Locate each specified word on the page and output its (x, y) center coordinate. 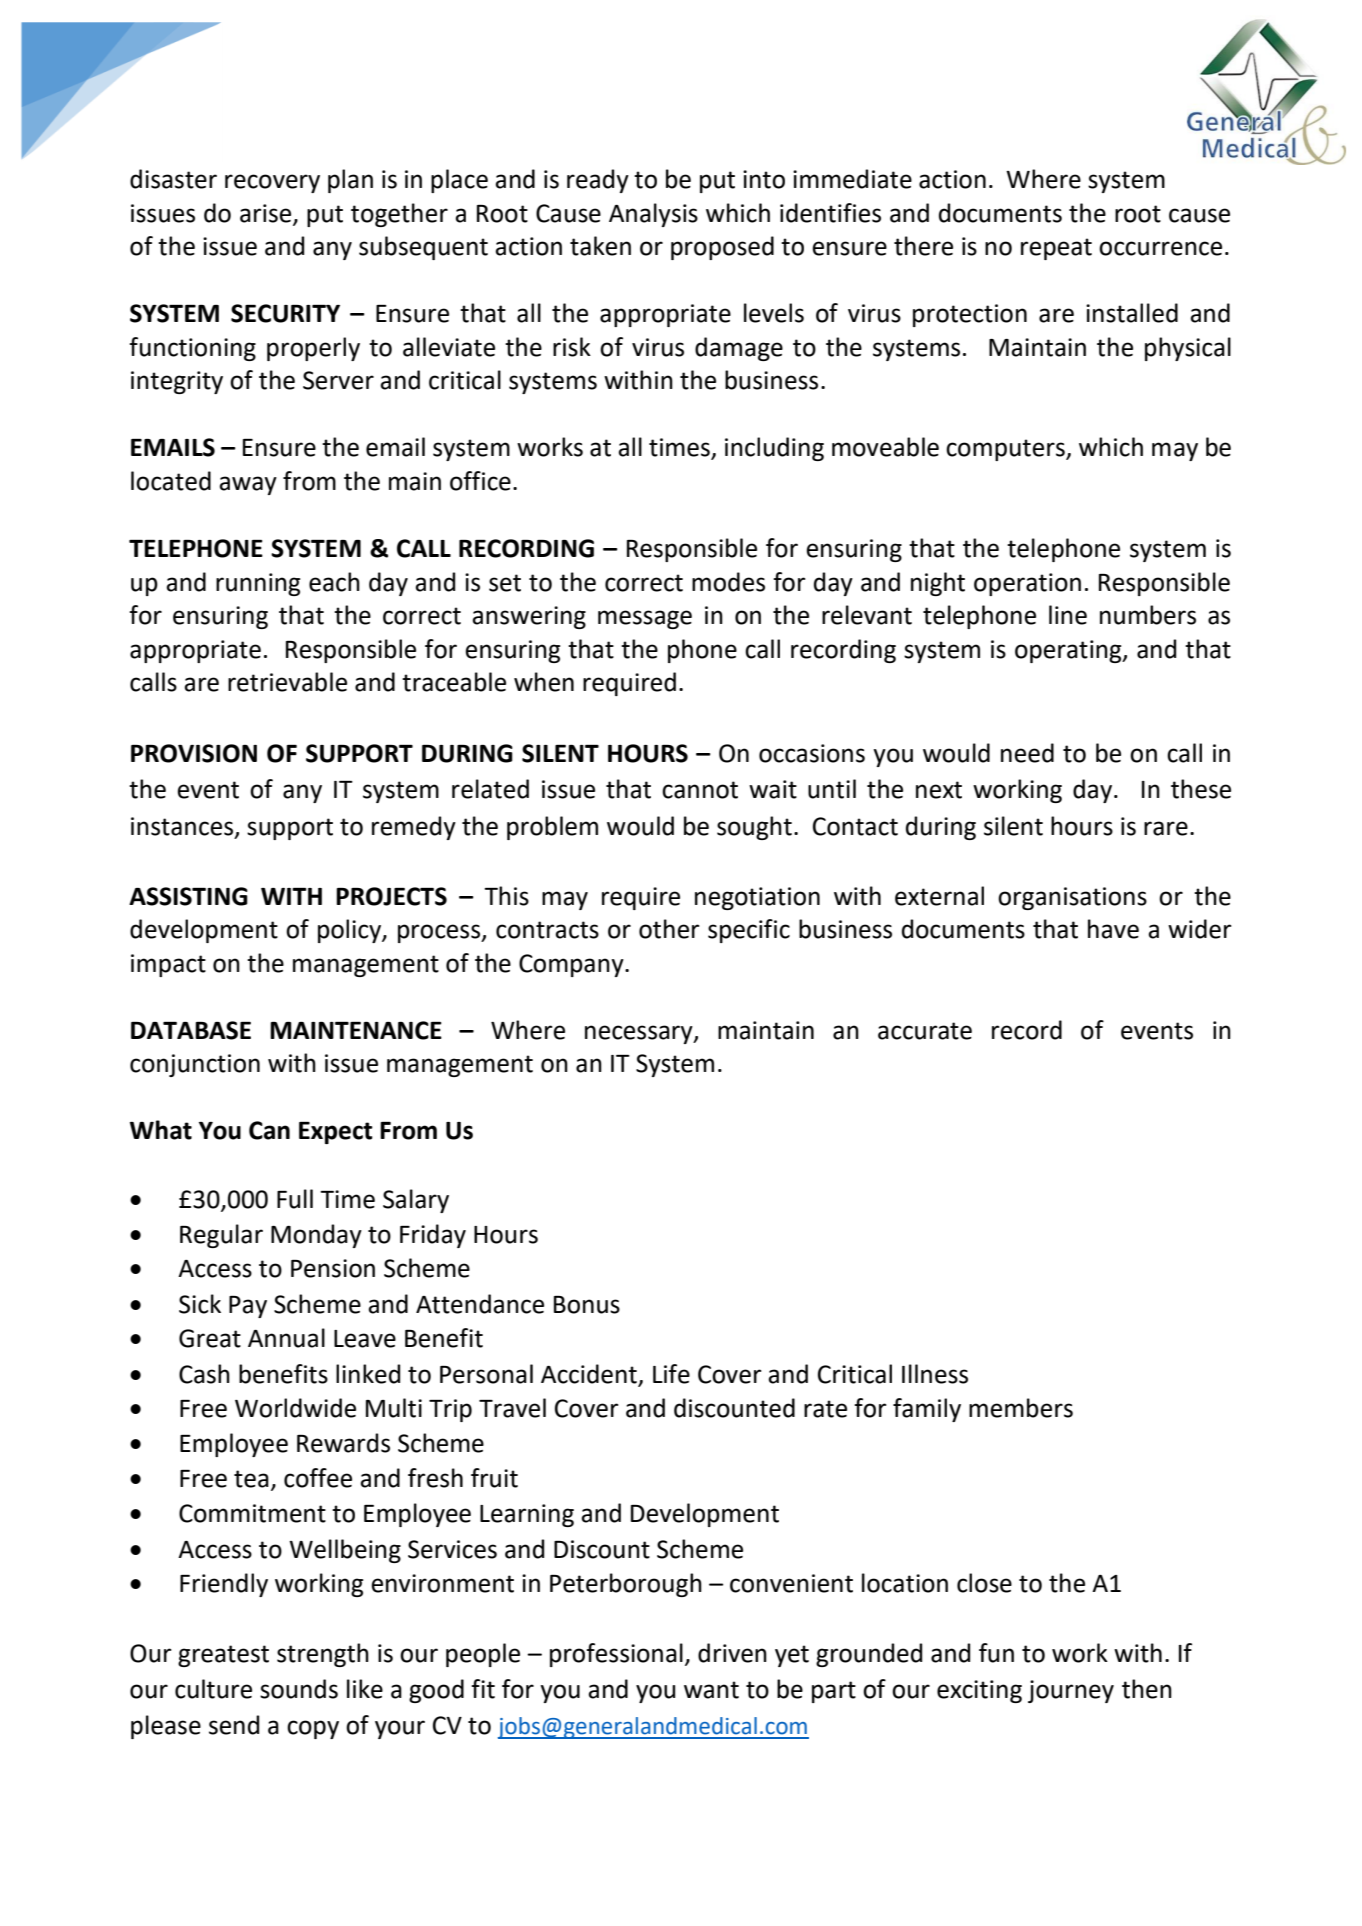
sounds (299, 1689)
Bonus (587, 1305)
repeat (1056, 249)
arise (267, 214)
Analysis (653, 215)
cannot (700, 790)
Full (295, 1199)
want (711, 1690)
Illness (935, 1374)
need (1027, 753)
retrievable (287, 682)
